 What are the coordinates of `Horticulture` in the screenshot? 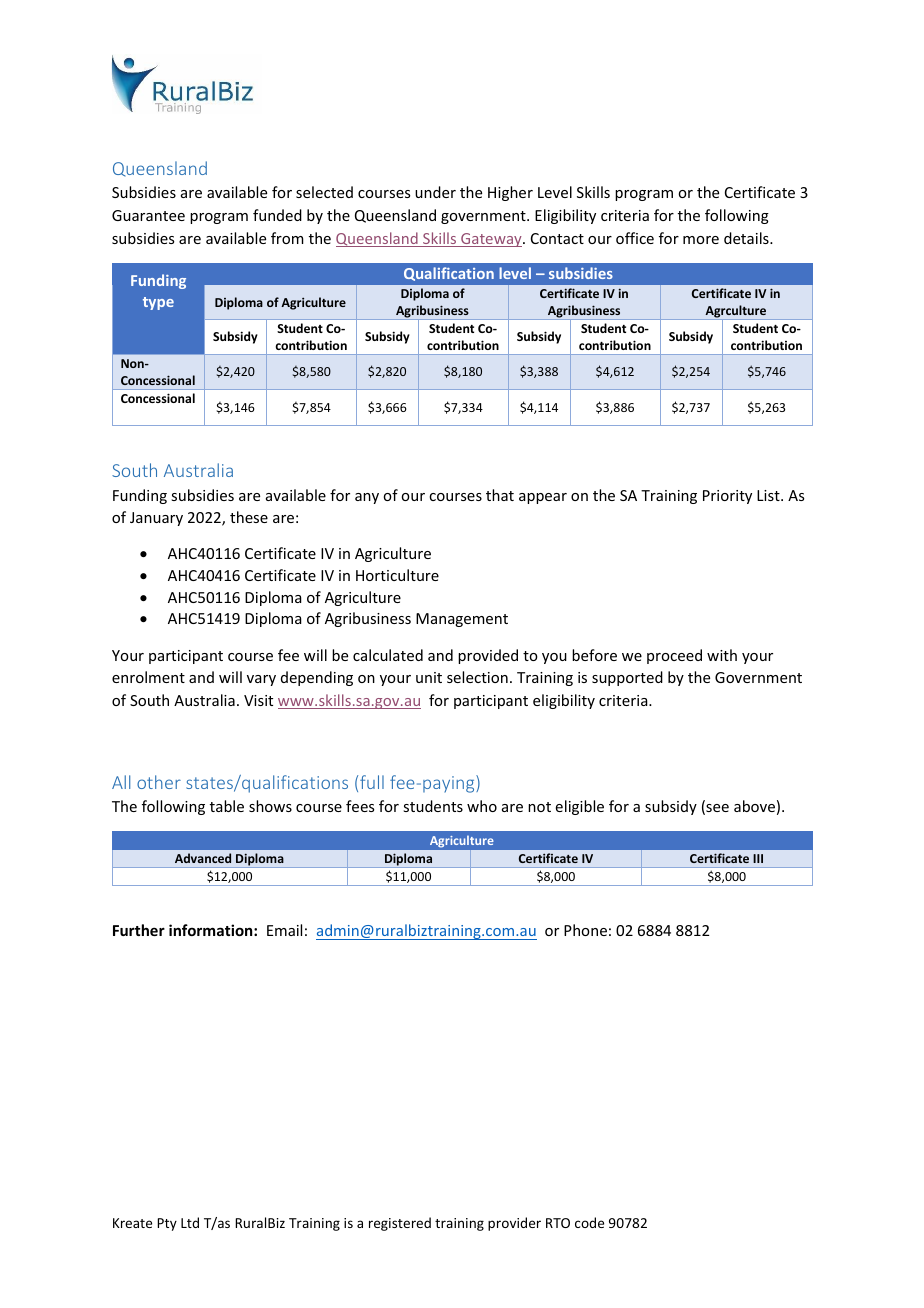 It's located at (397, 575).
